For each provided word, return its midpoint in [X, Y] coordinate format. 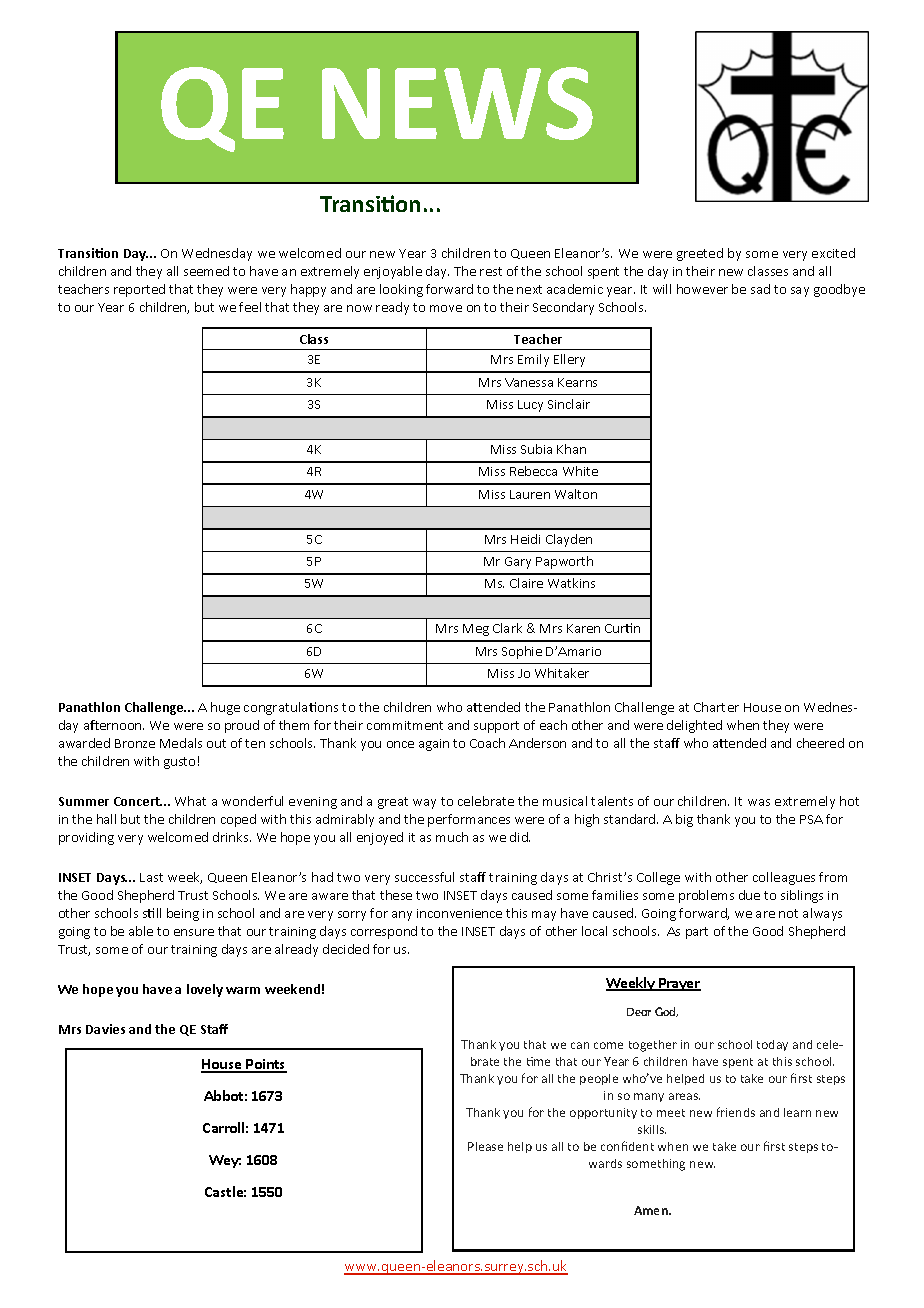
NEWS [457, 103]
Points [265, 1065]
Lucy [530, 406]
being [183, 914]
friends [736, 1112]
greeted [700, 254]
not [788, 913]
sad [760, 289]
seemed [206, 271]
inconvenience [459, 913]
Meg [476, 630]
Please [485, 1146]
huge [225, 708]
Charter [716, 707]
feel [250, 307]
